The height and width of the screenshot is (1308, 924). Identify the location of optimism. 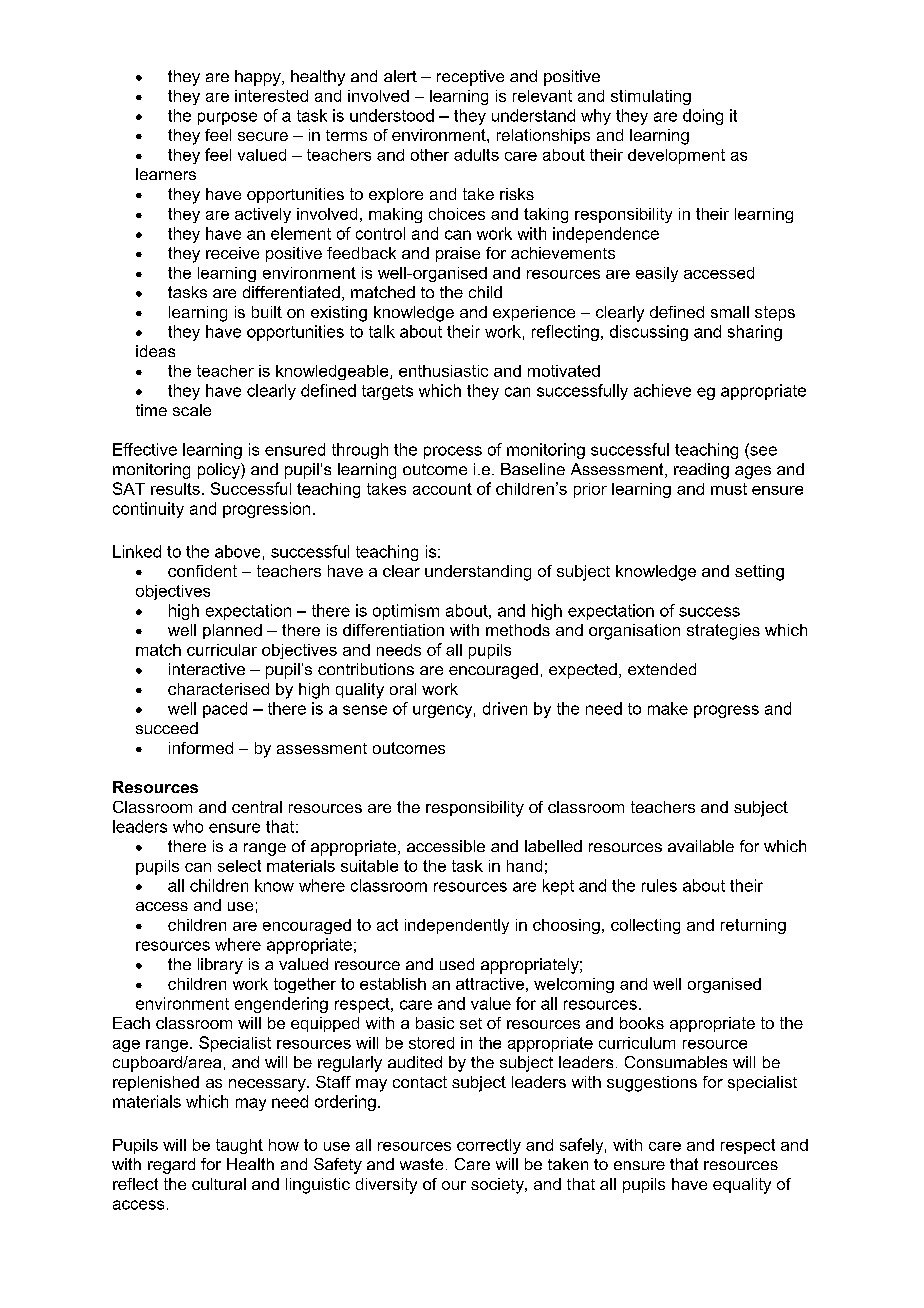
(406, 612).
